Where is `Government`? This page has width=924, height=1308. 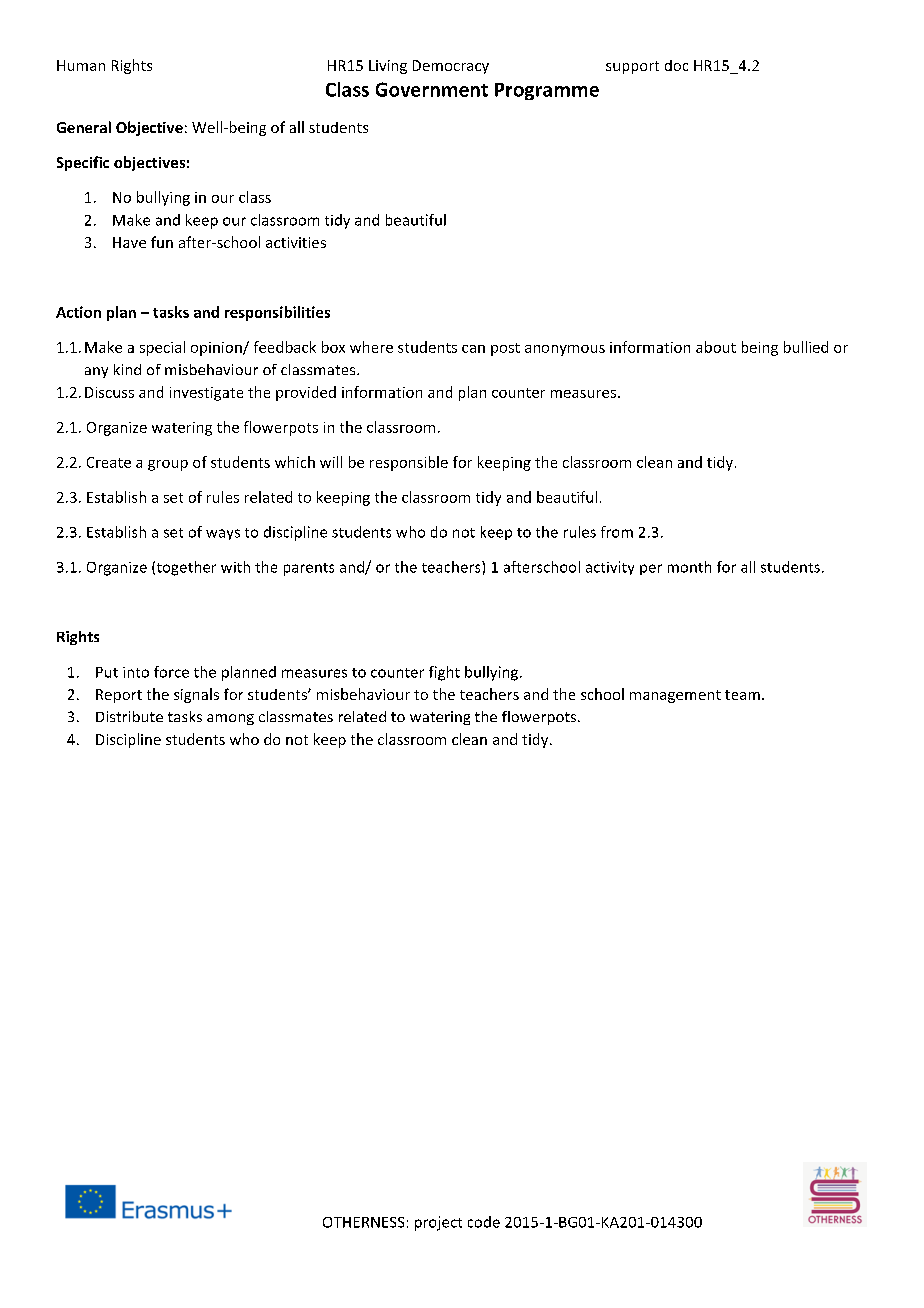
Government is located at coordinates (432, 89).
